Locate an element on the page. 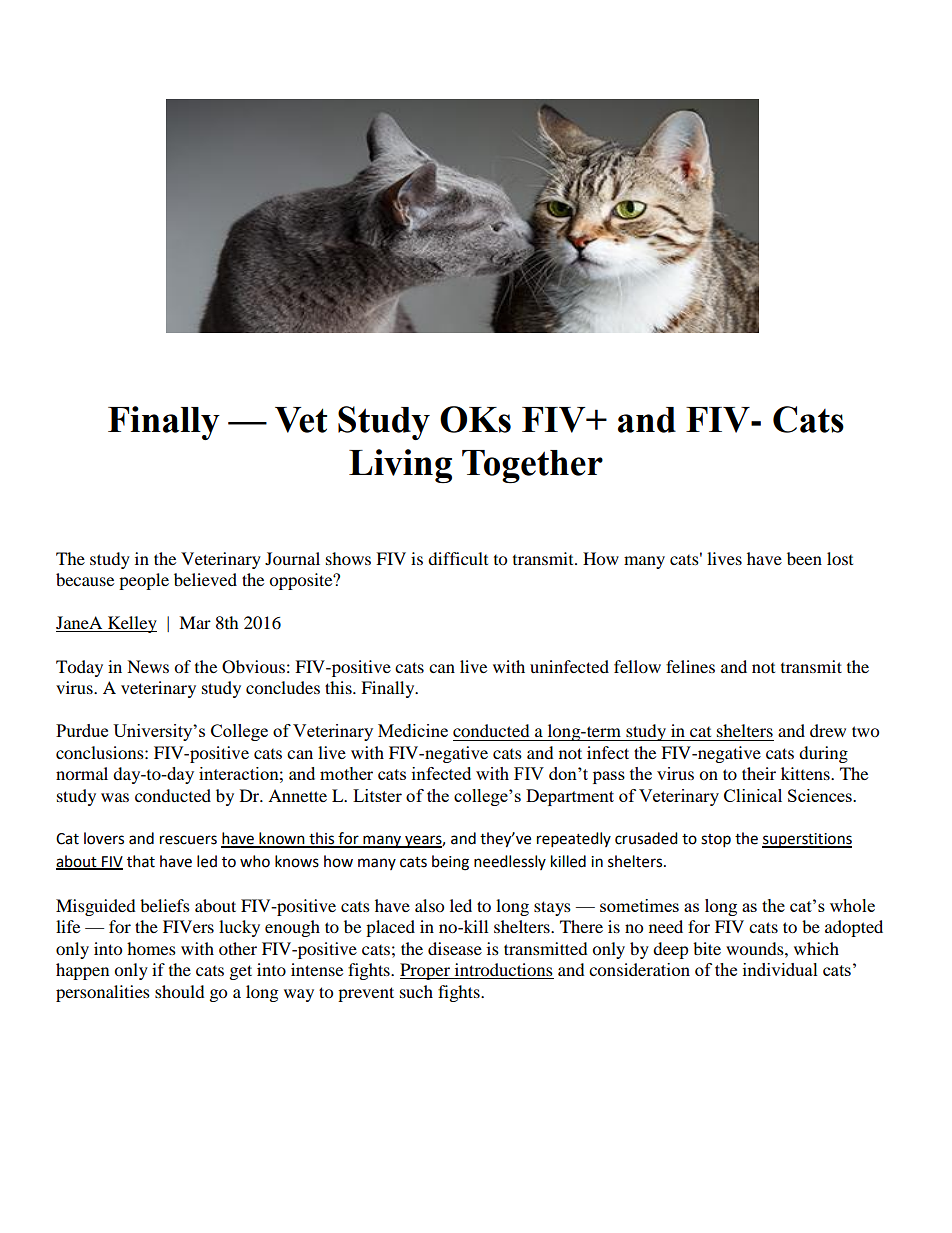 This page has width=952, height=1233. Together is located at coordinates (532, 467).
